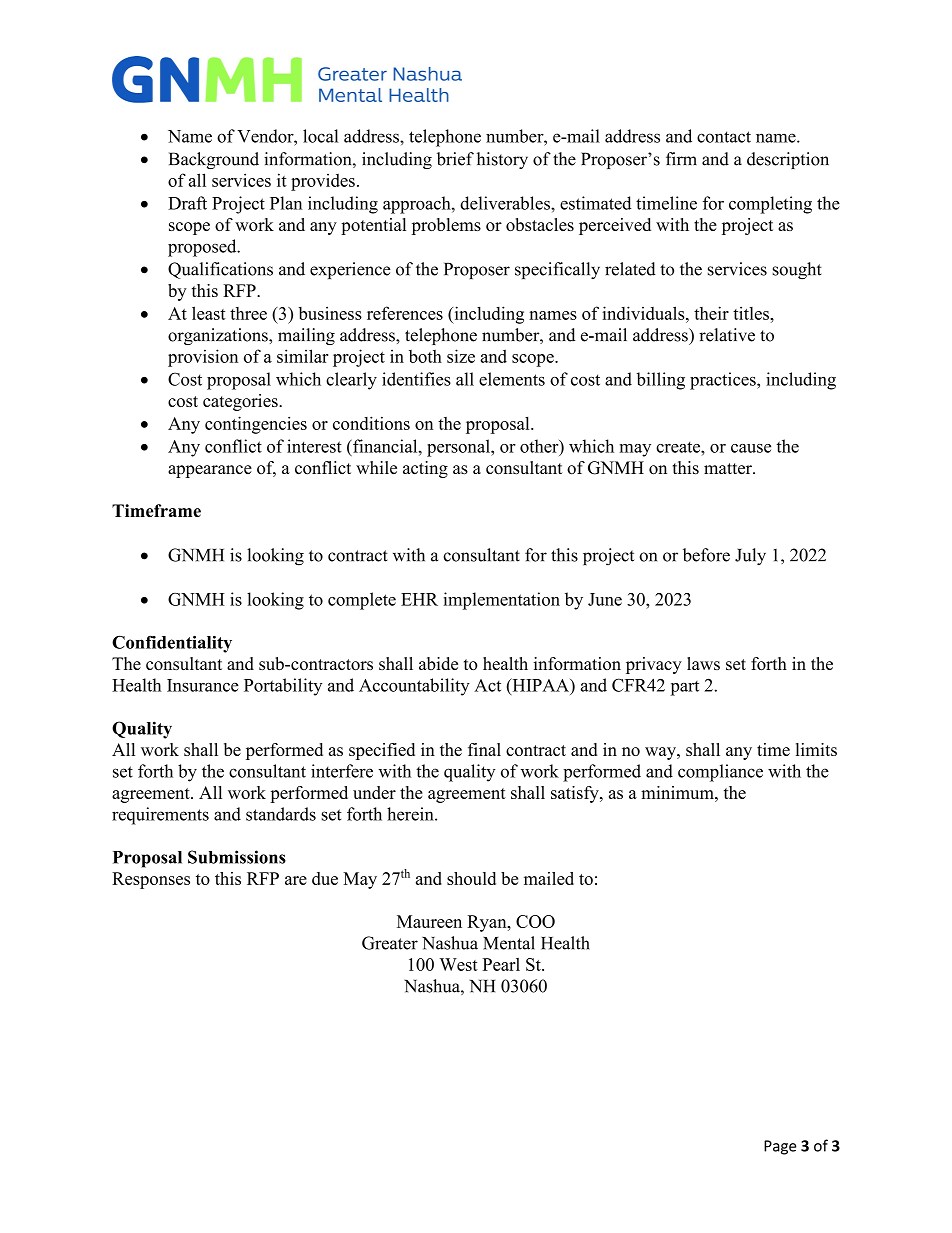 Image resolution: width=952 pixels, height=1233 pixels. What do you see at coordinates (438, 663) in the screenshot?
I see `abide` at bounding box center [438, 663].
